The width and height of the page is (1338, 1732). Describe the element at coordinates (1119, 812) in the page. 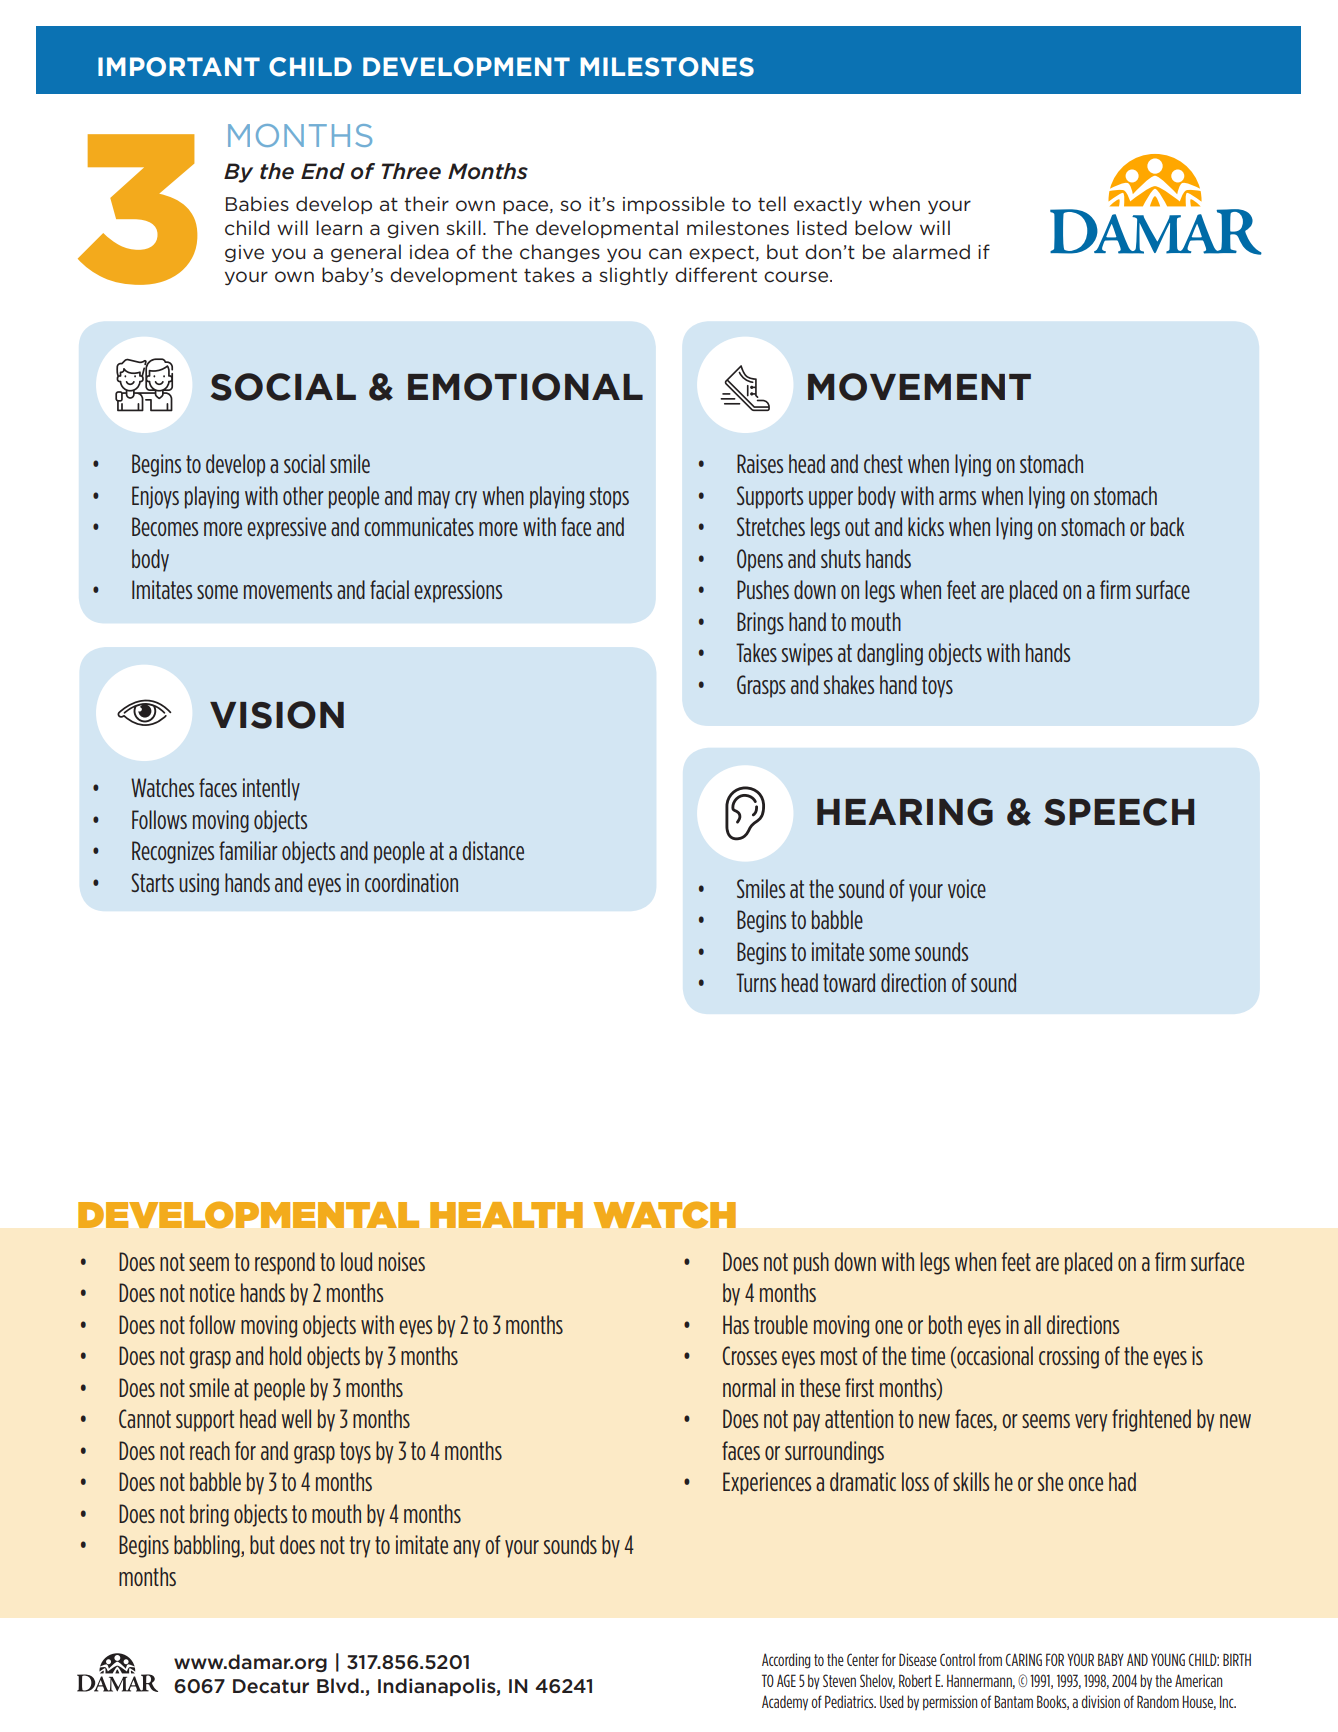

I see `SPEECH` at that location.
